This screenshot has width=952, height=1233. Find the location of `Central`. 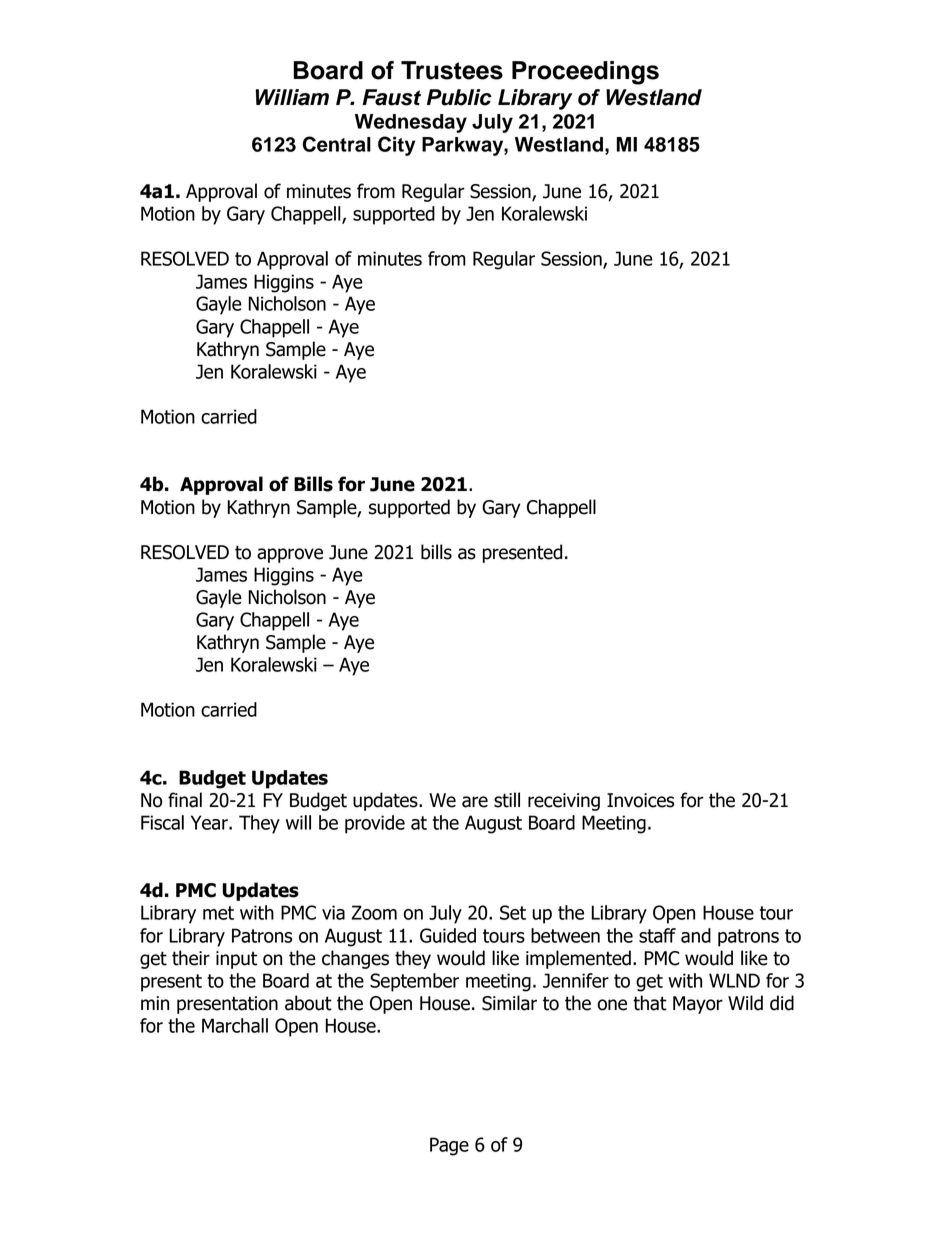

Central is located at coordinates (337, 144).
